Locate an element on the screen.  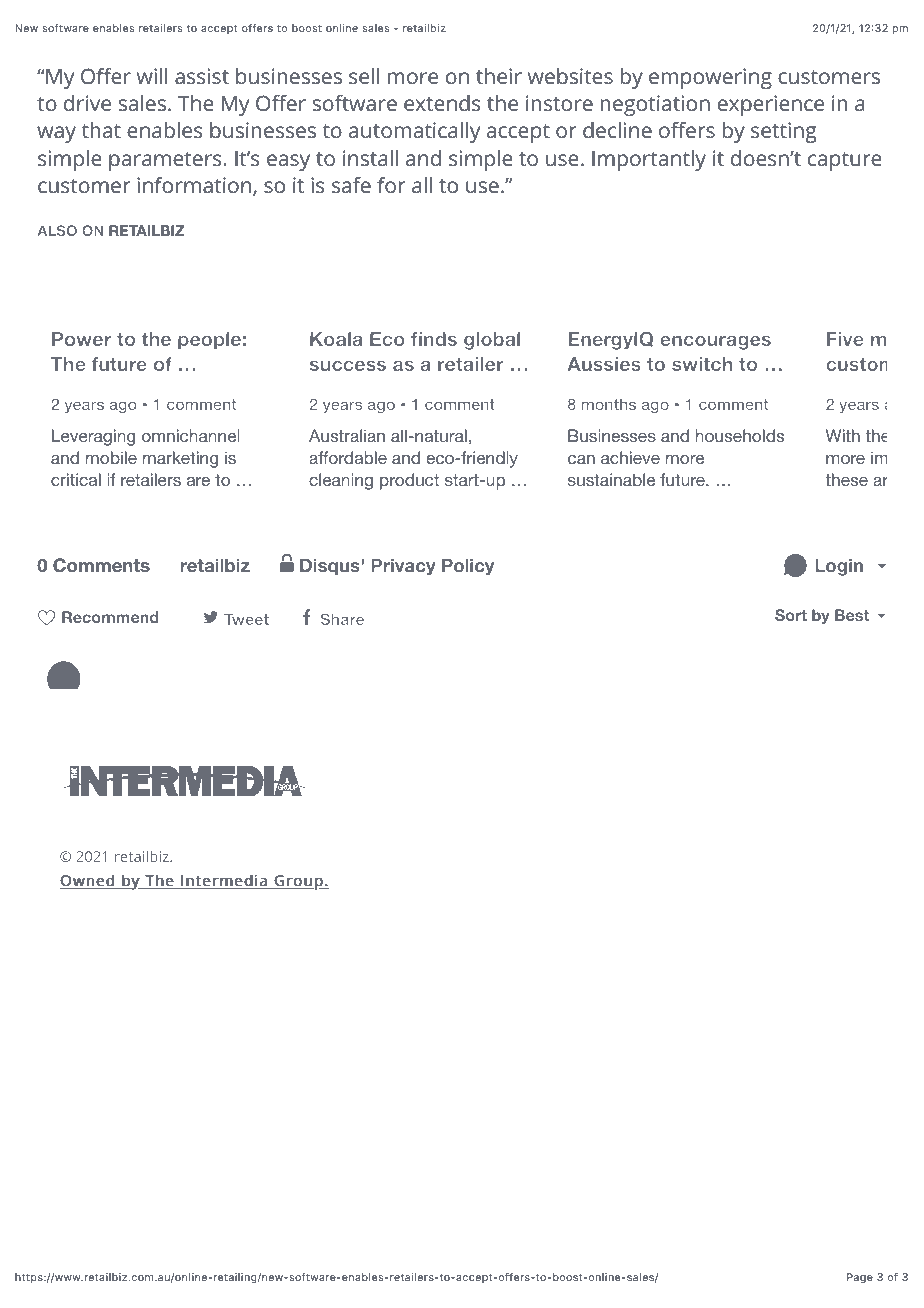
Privacy is located at coordinates (403, 567).
